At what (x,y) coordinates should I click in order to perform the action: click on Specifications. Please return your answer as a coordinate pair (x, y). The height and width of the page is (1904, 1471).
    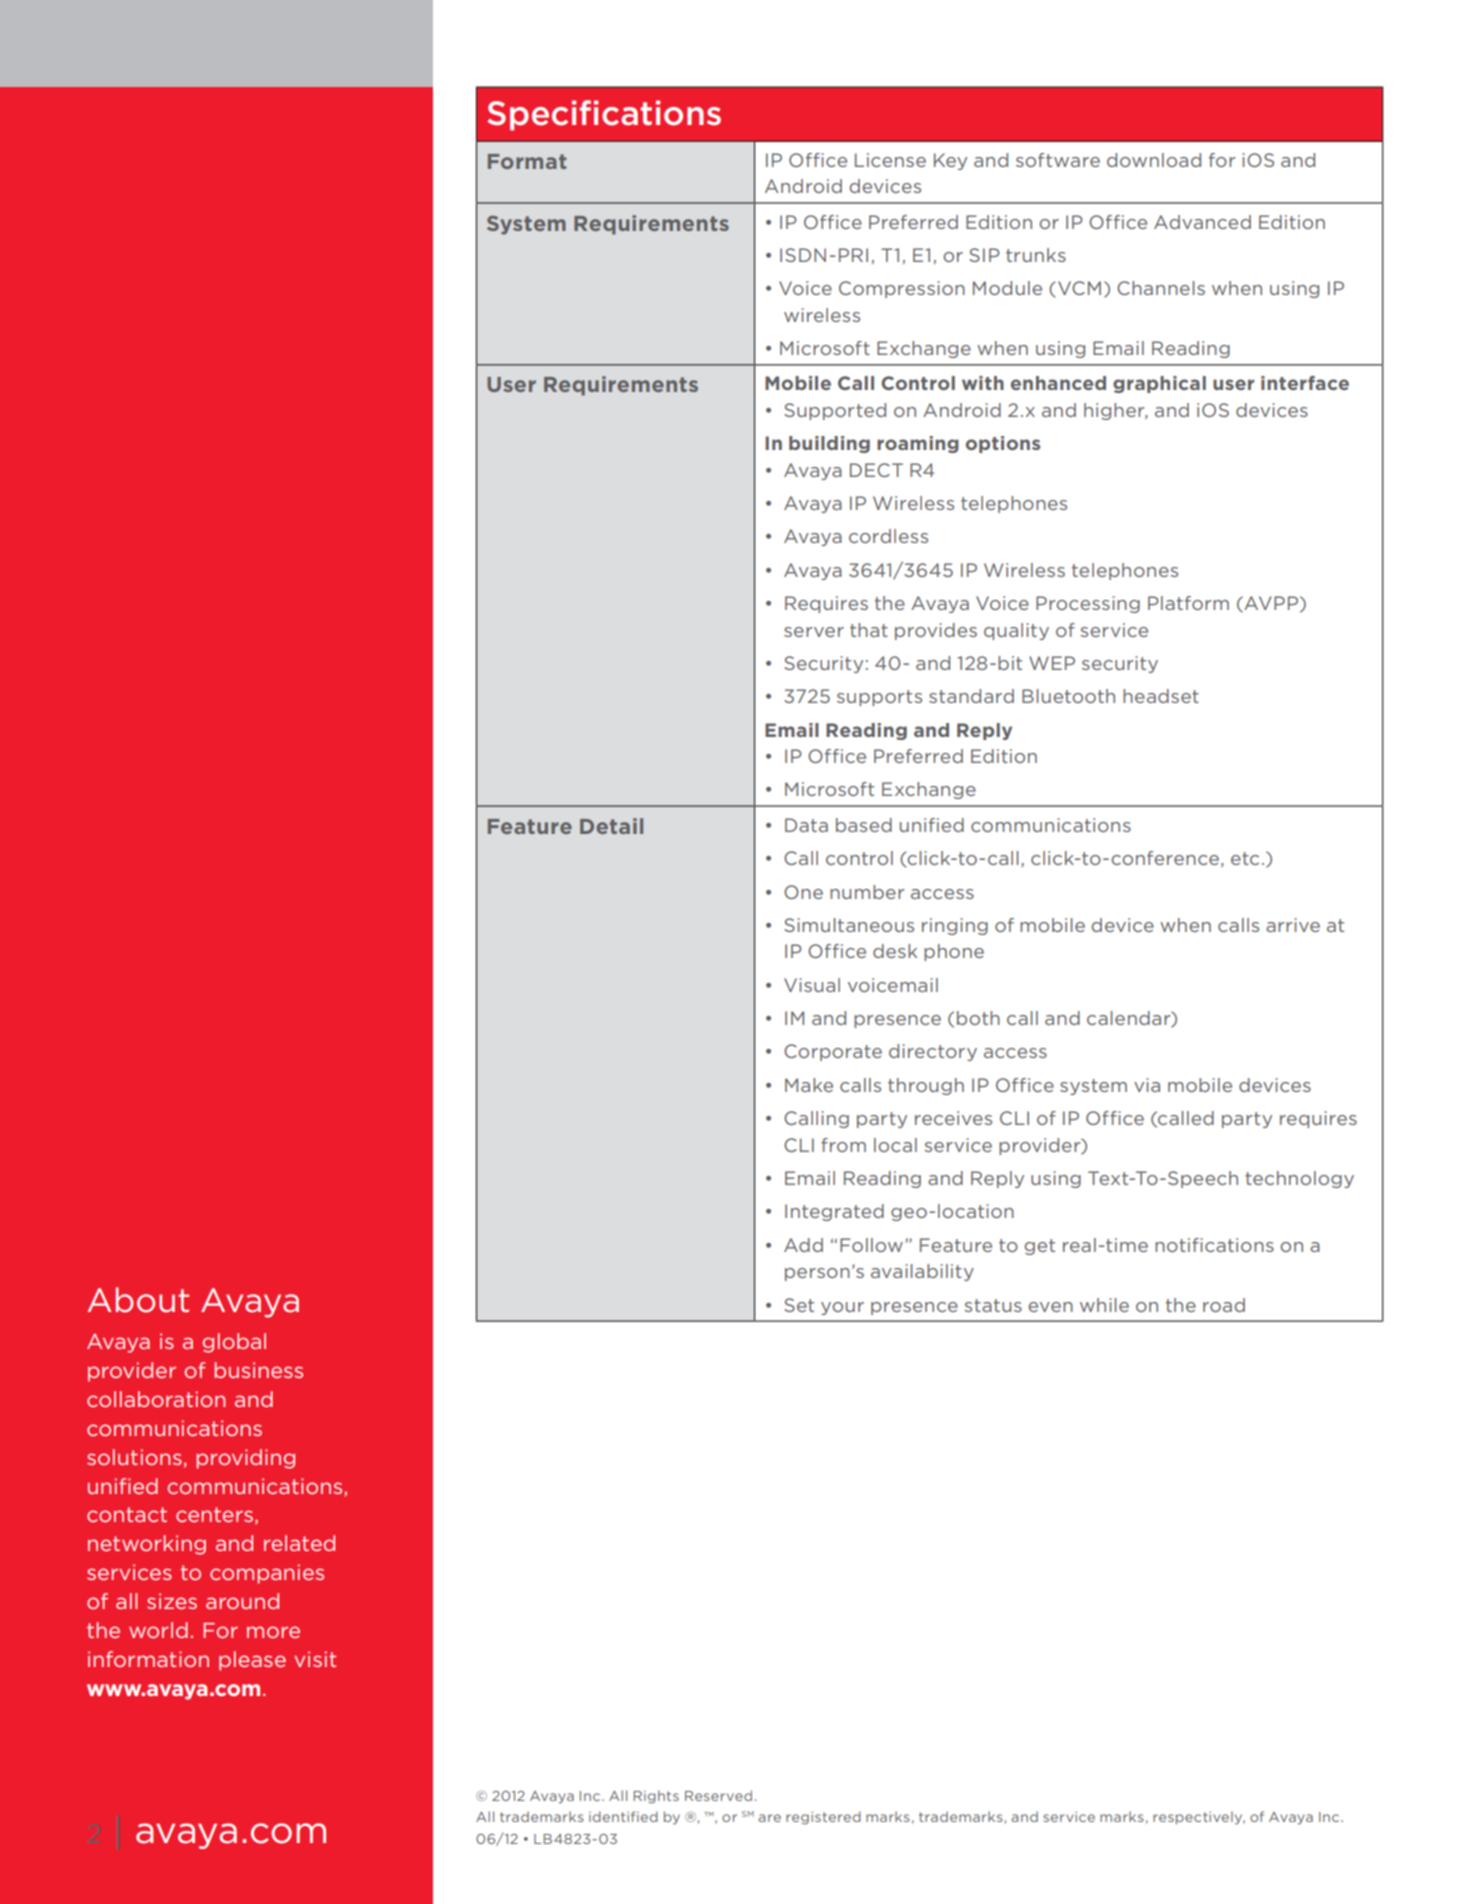
    Looking at the image, I should click on (604, 115).
